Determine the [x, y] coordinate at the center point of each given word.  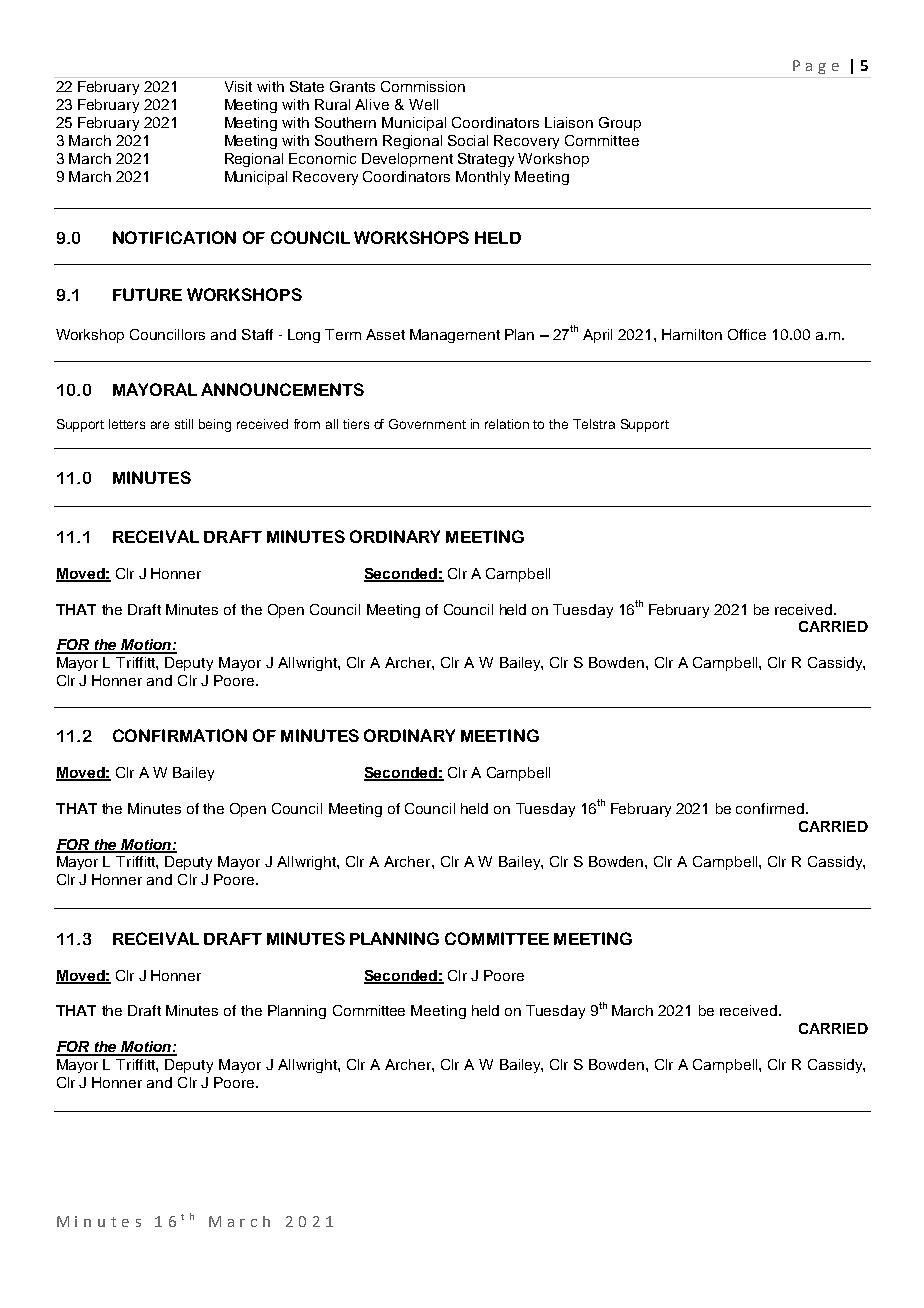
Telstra [594, 424]
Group [620, 124]
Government [427, 424]
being [215, 425]
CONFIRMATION [180, 735]
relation [507, 424]
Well [423, 104]
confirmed [770, 808]
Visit [238, 86]
